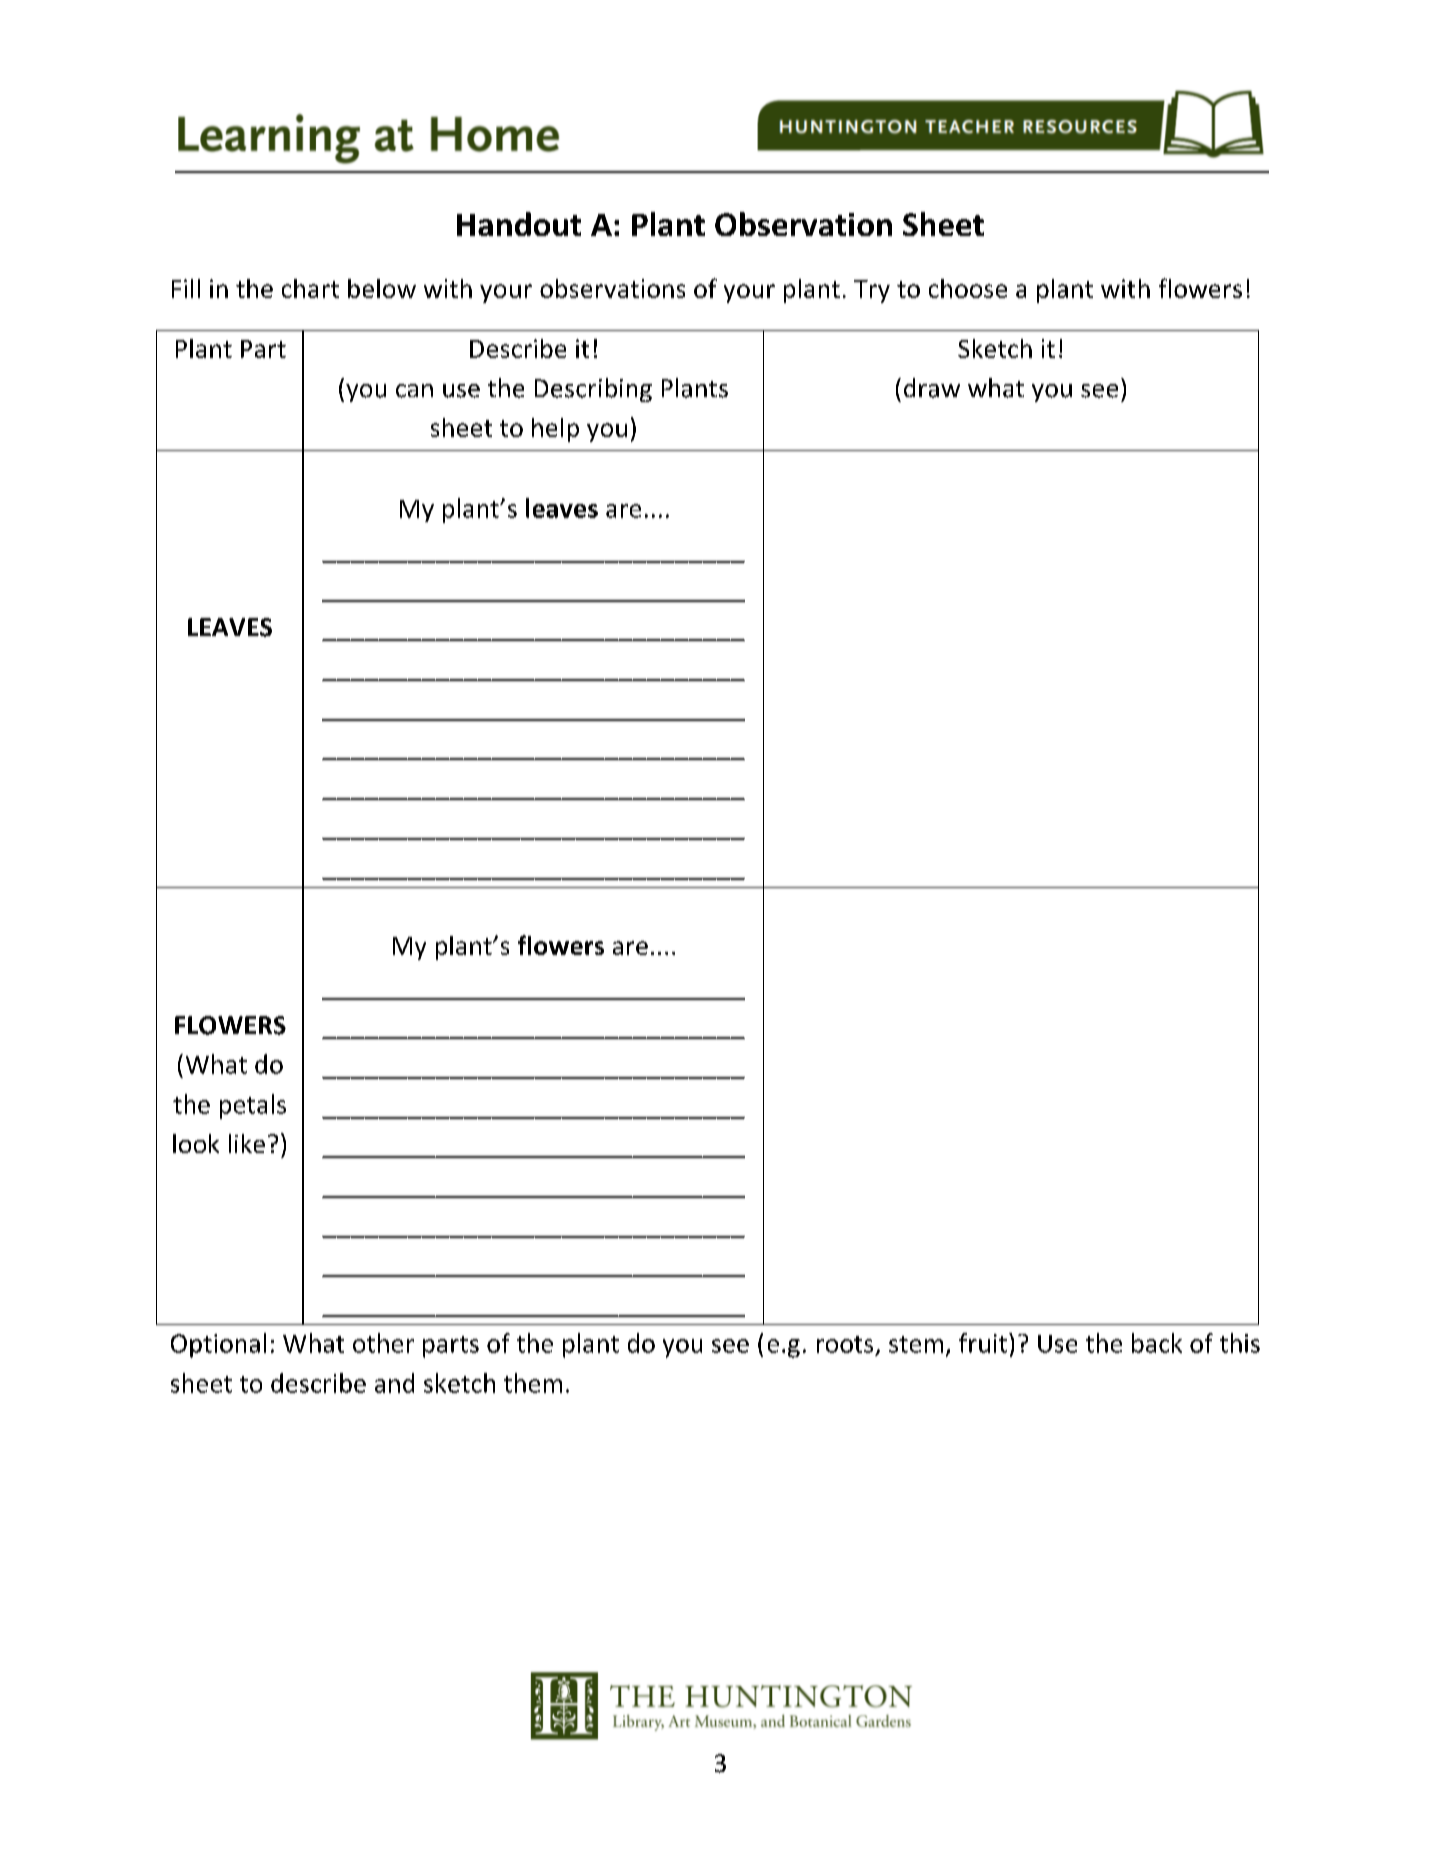 The image size is (1440, 1864). What do you see at coordinates (872, 291) in the image?
I see `Try` at bounding box center [872, 291].
